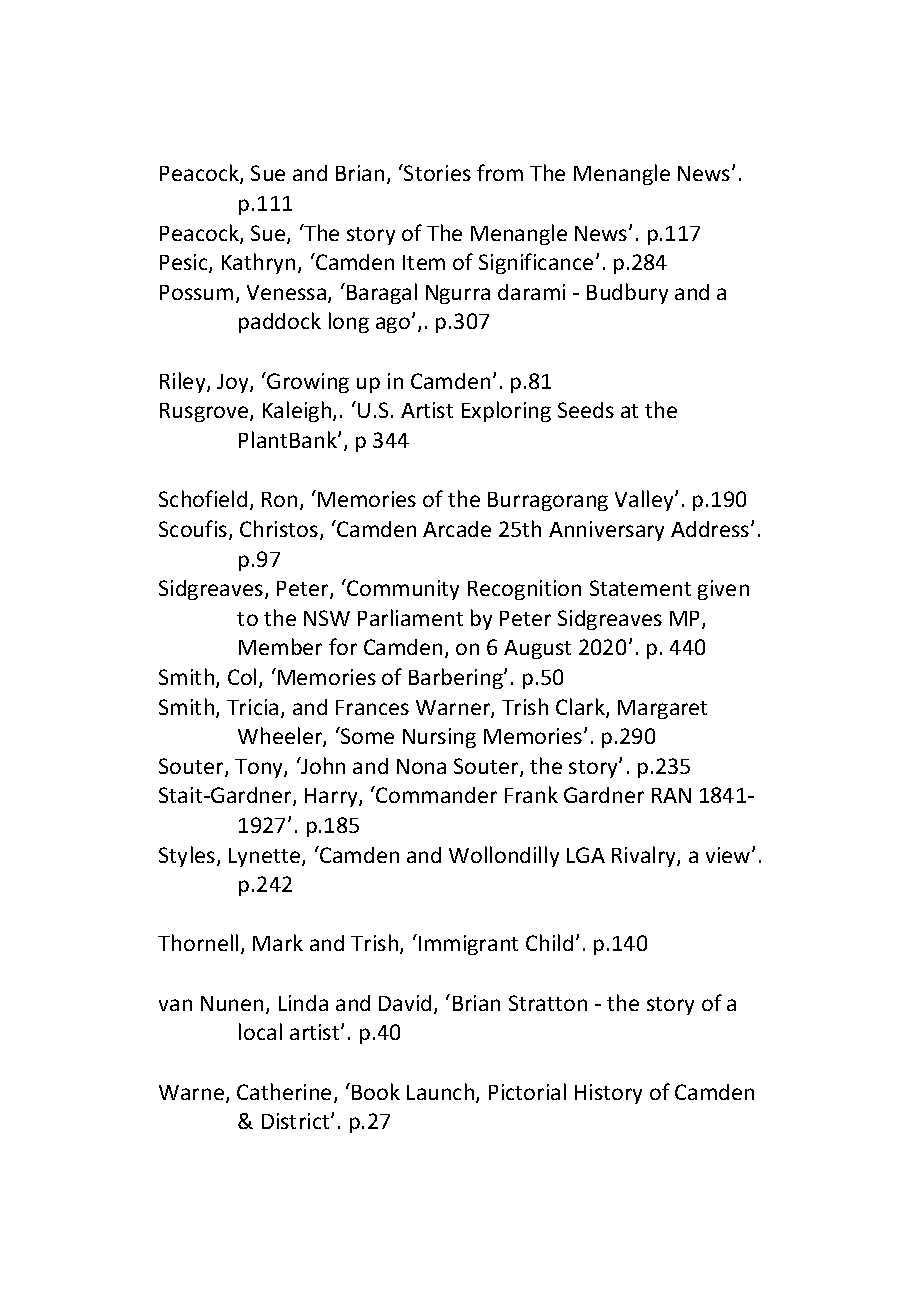 This page has height=1313, width=924. What do you see at coordinates (258, 263) in the page?
I see `Kathryn` at bounding box center [258, 263].
